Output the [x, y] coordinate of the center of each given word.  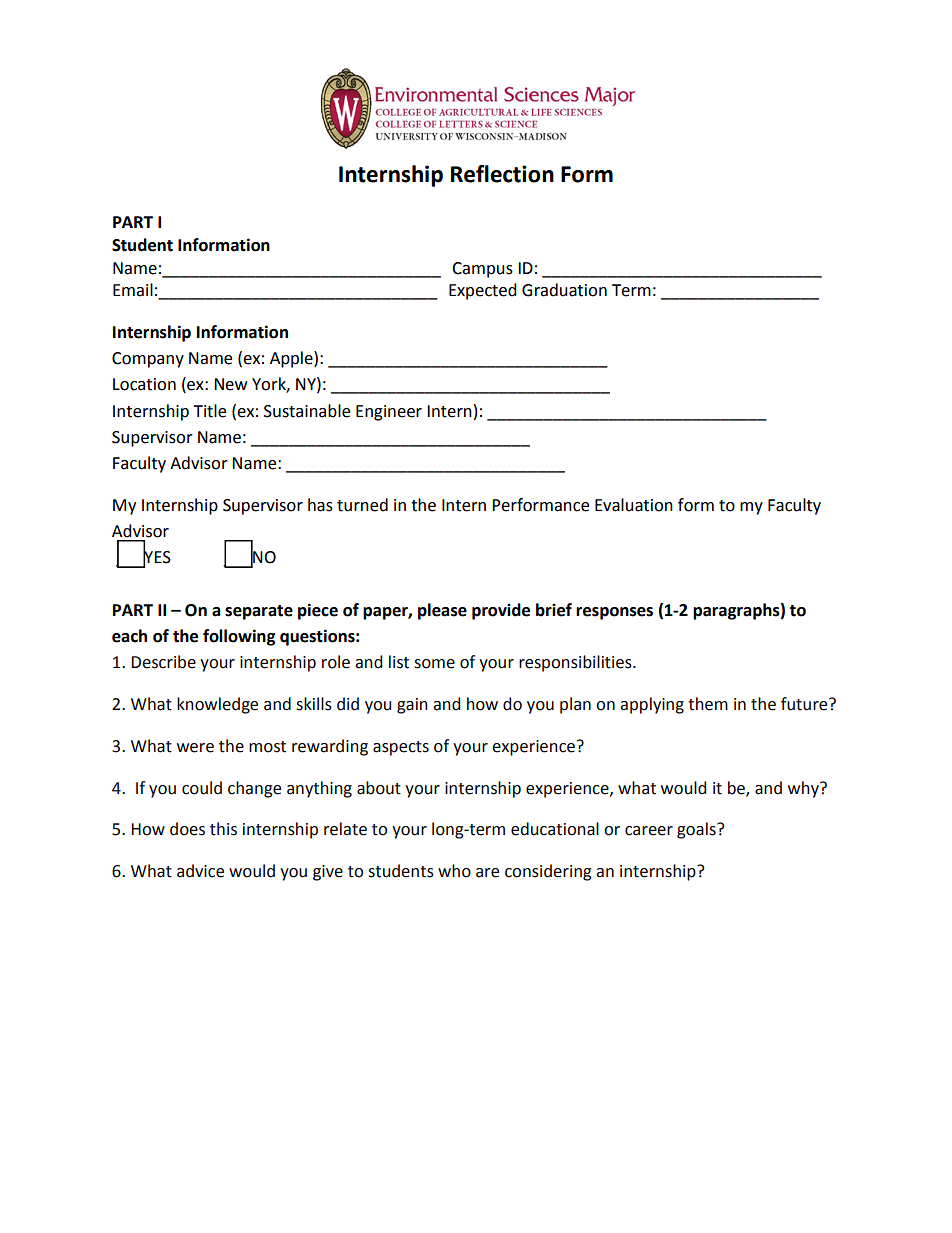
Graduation [564, 290]
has [320, 505]
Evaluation [634, 505]
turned [362, 505]
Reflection [502, 174]
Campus [482, 270]
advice [200, 871]
